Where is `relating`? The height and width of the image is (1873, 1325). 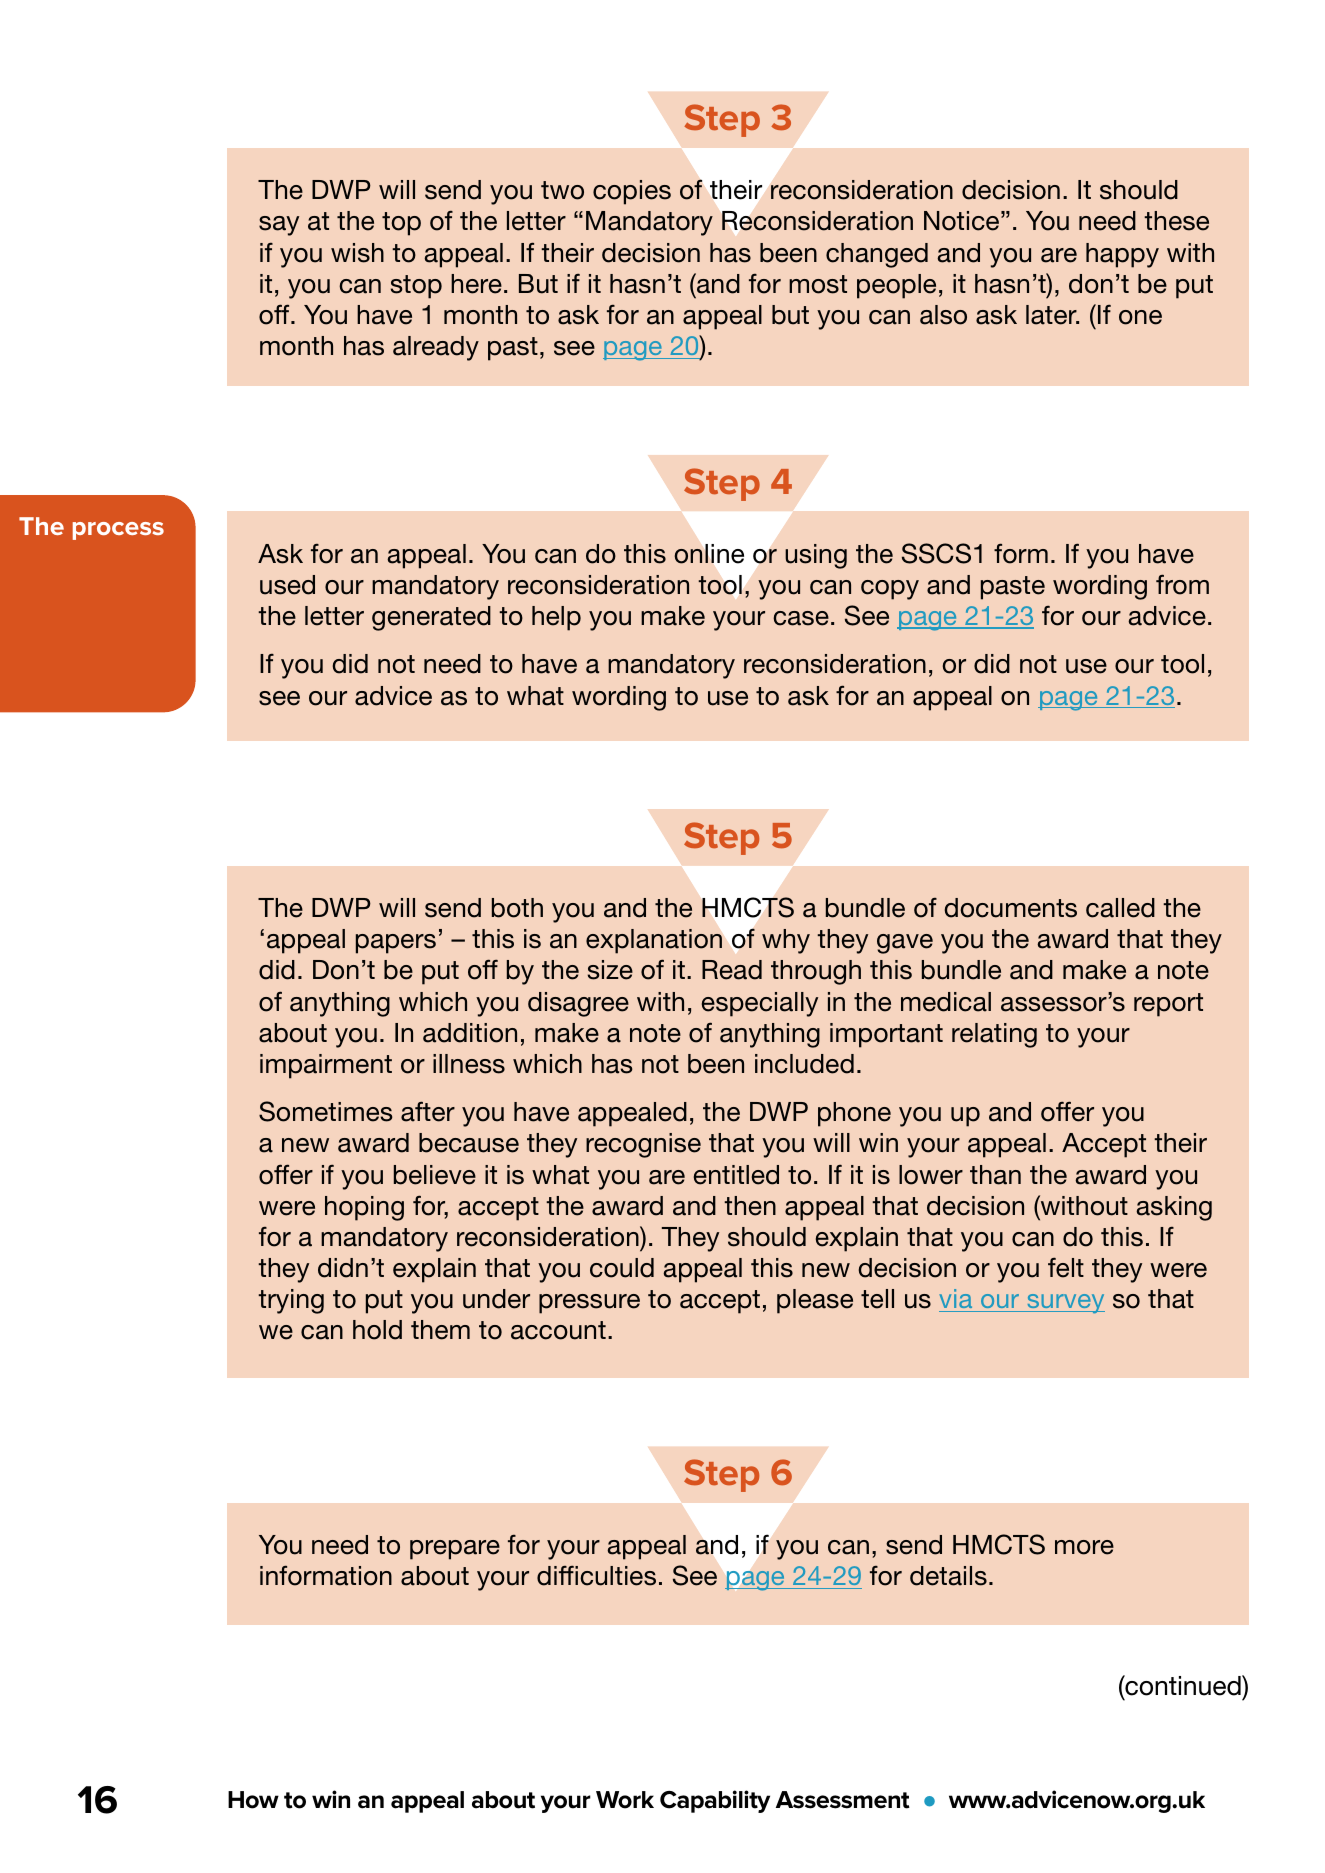
relating is located at coordinates (994, 1035).
